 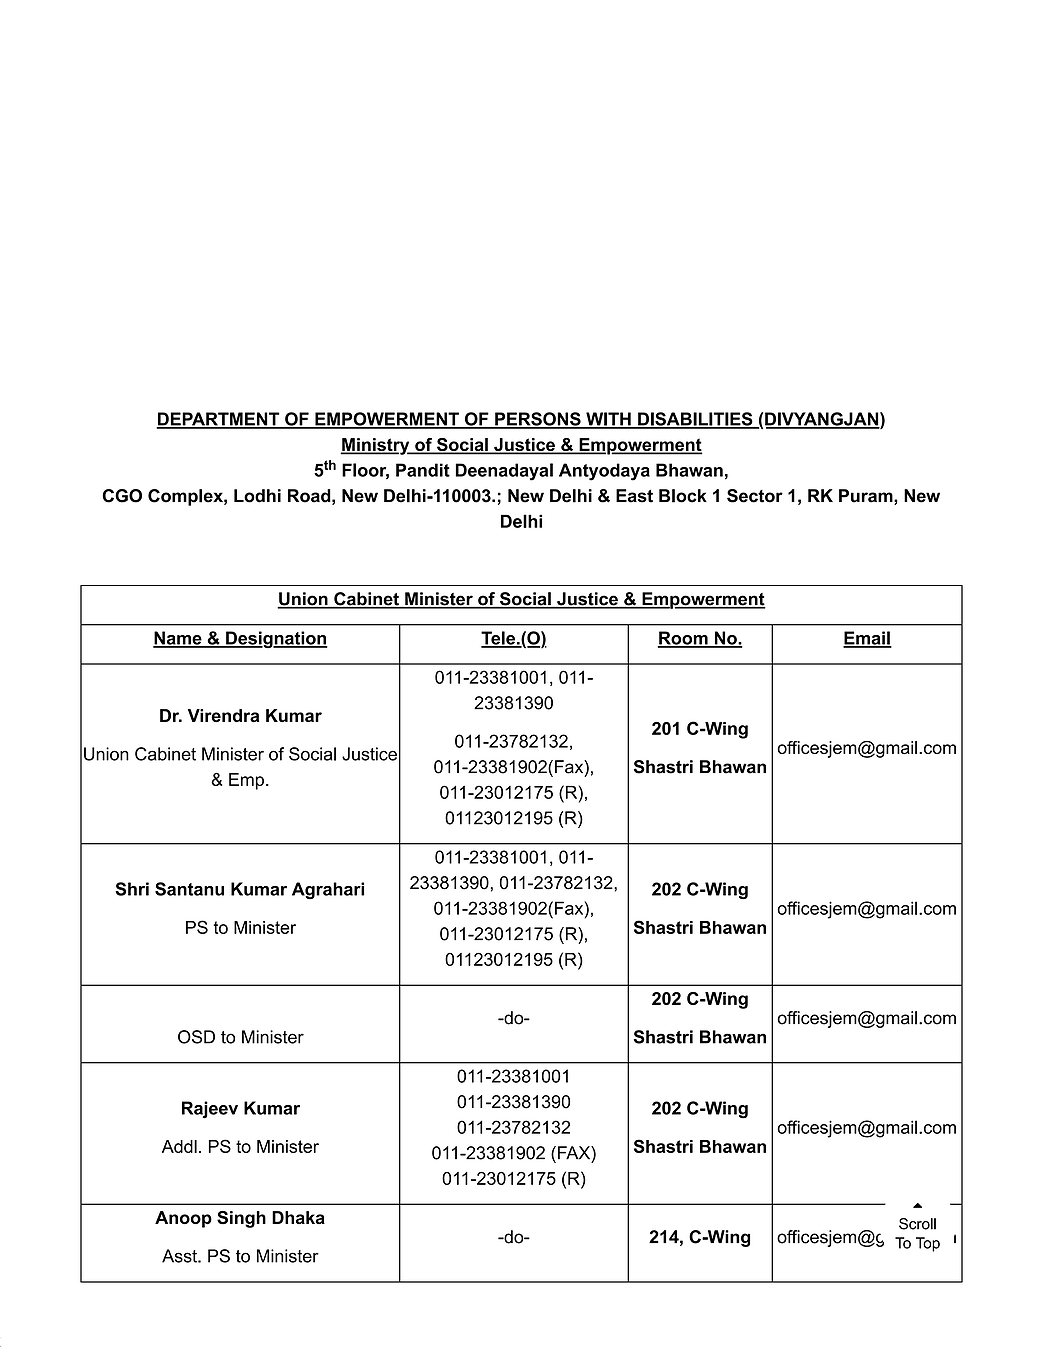 I want to click on OSD, so click(x=196, y=1037).
